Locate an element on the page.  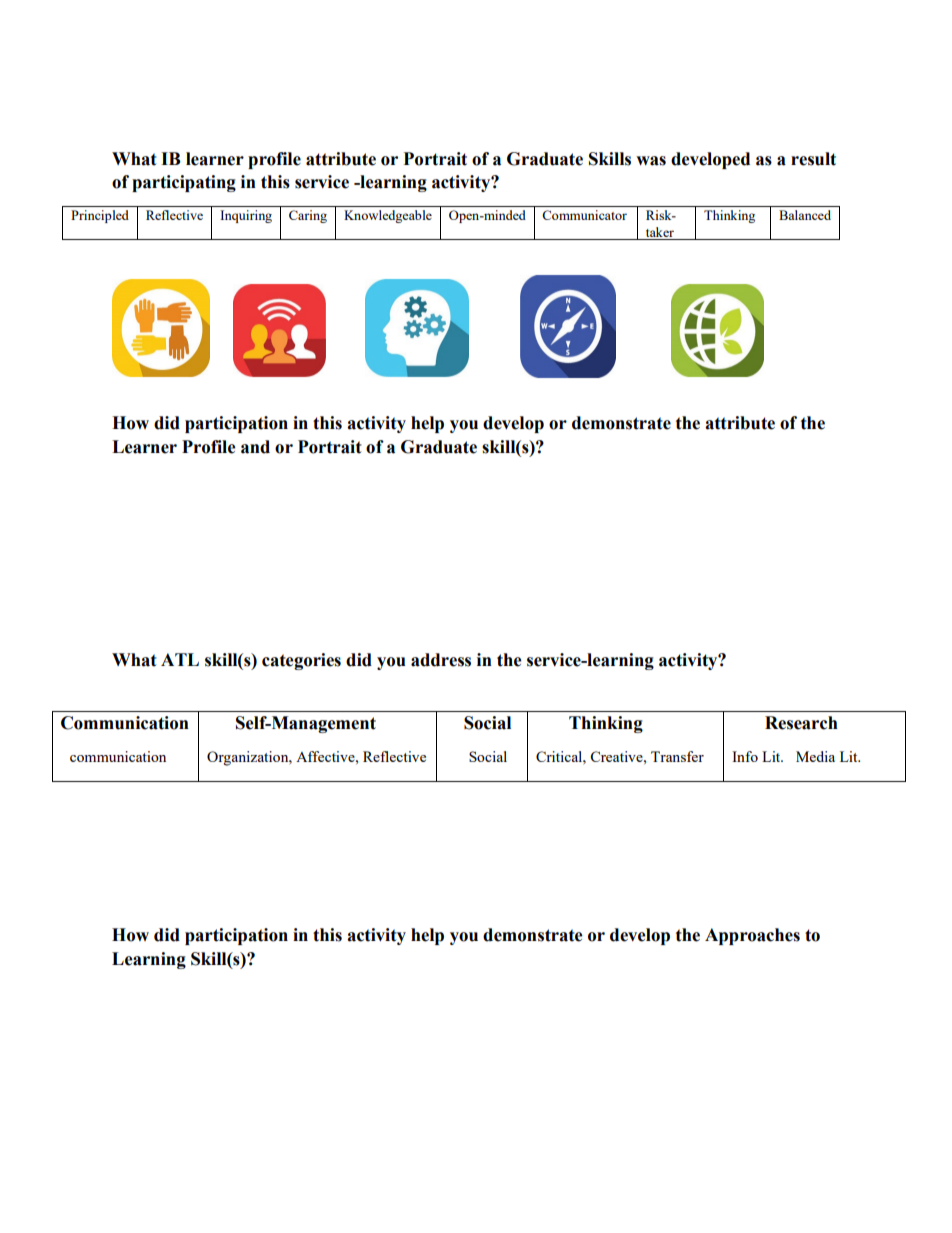
ATL is located at coordinates (180, 659).
